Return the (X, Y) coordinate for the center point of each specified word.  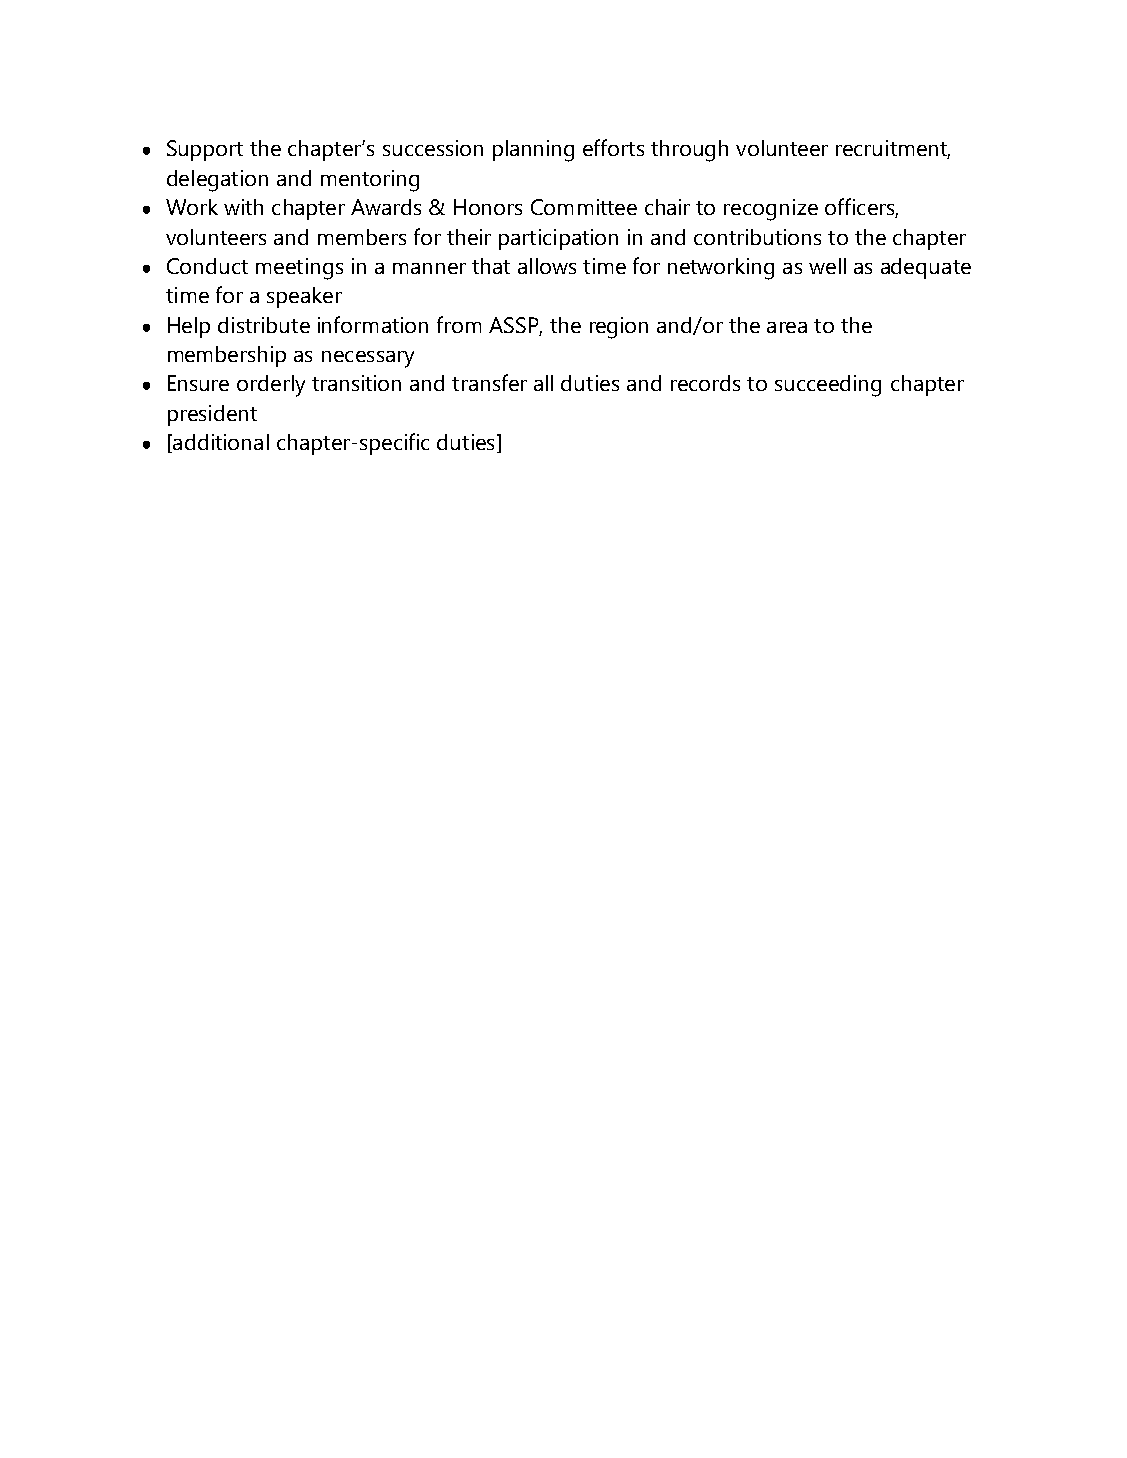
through (689, 151)
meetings (299, 269)
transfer (489, 382)
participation (558, 239)
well (827, 266)
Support (205, 150)
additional (220, 443)
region (619, 328)
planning (533, 151)
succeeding (828, 386)
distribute (264, 325)
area (787, 327)
